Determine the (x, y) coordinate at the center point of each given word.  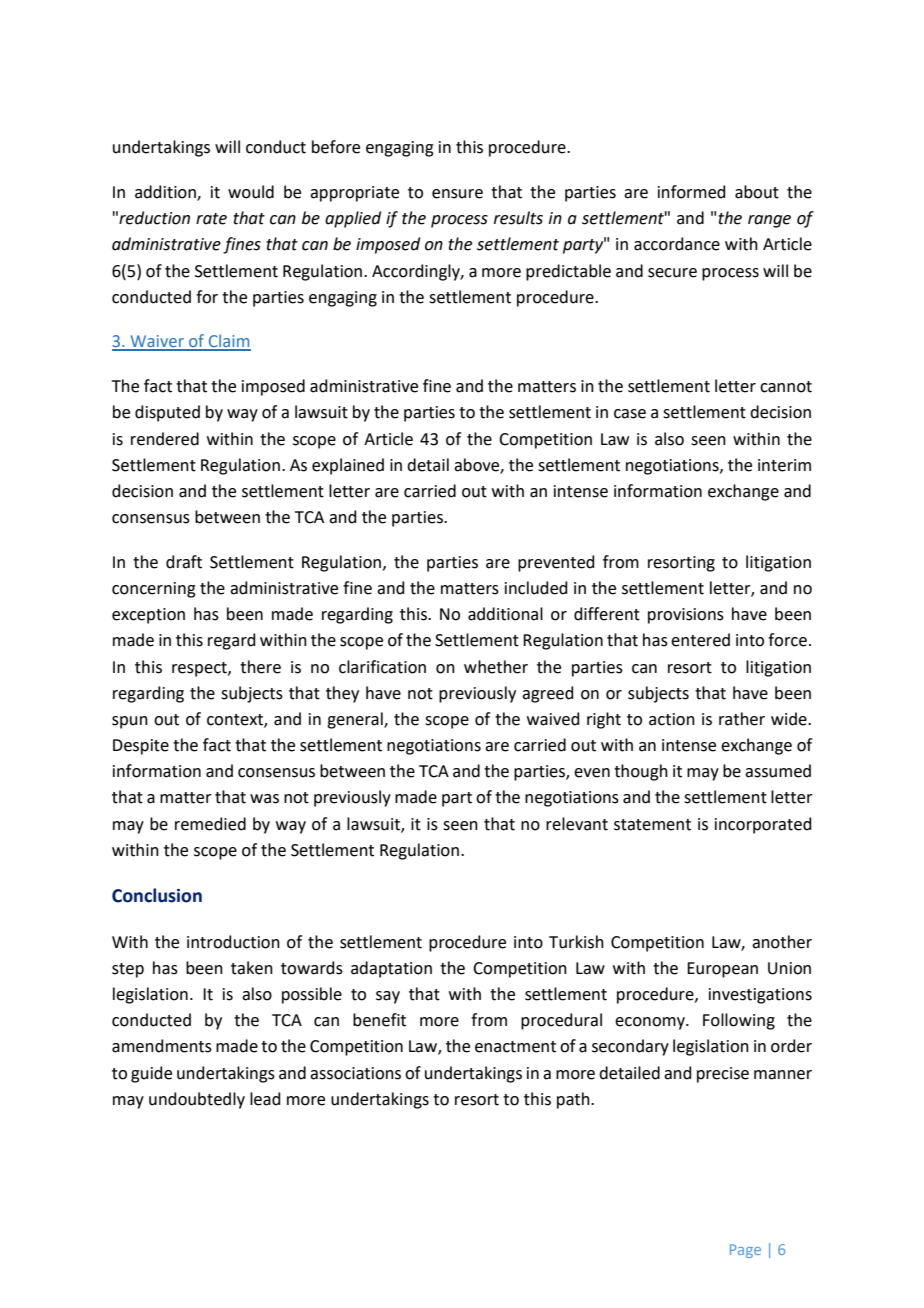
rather (742, 719)
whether (496, 667)
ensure (457, 194)
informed (692, 192)
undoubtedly (197, 1100)
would (251, 192)
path (574, 1100)
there (260, 667)
